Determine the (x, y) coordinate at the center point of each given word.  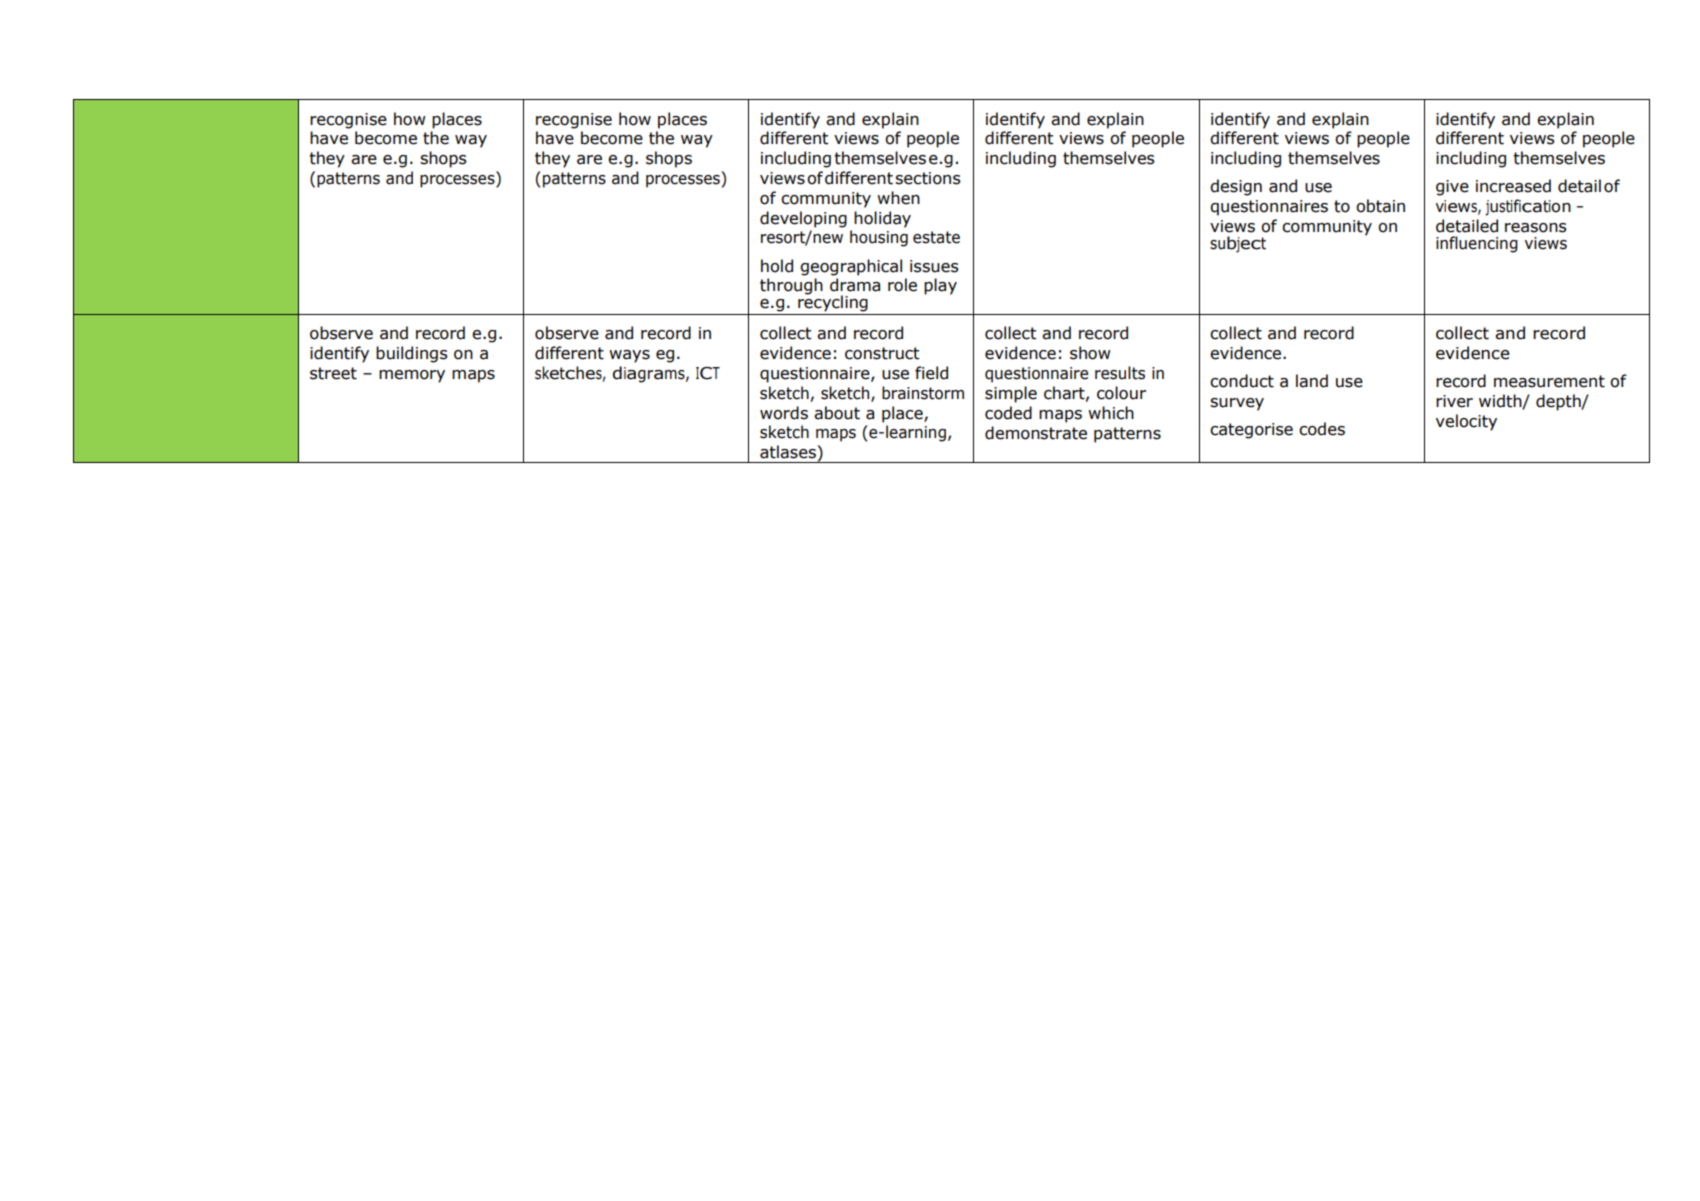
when (898, 198)
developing (803, 219)
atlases (788, 452)
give (1452, 188)
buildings (412, 354)
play (940, 286)
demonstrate (1036, 433)
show (1090, 353)
